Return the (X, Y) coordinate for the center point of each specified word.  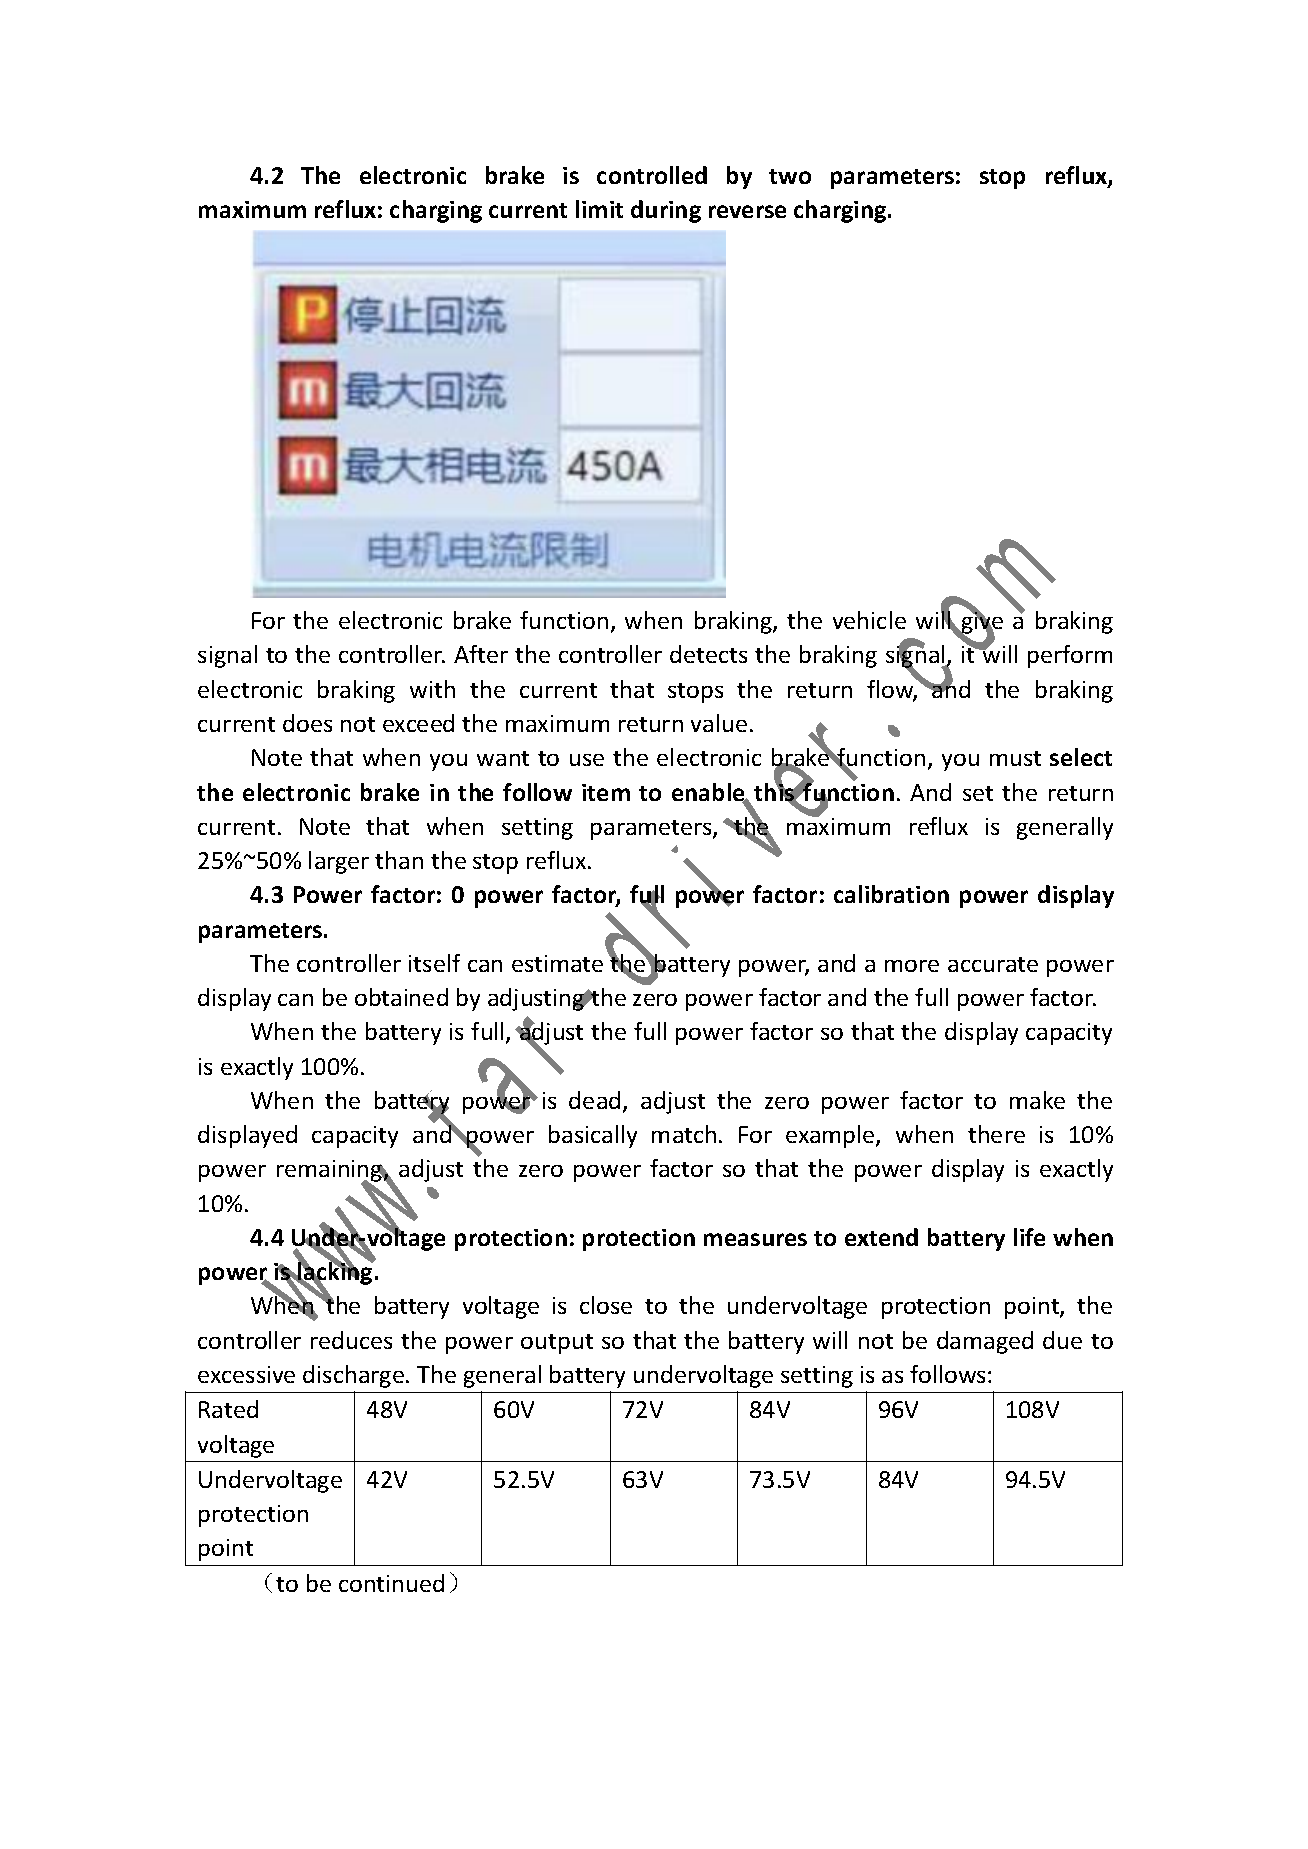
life (1029, 1237)
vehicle (869, 620)
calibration (891, 894)
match (684, 1134)
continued (391, 1583)
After (481, 654)
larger (339, 862)
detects (708, 654)
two (790, 176)
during (666, 211)
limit (599, 209)
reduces (351, 1340)
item (606, 792)
